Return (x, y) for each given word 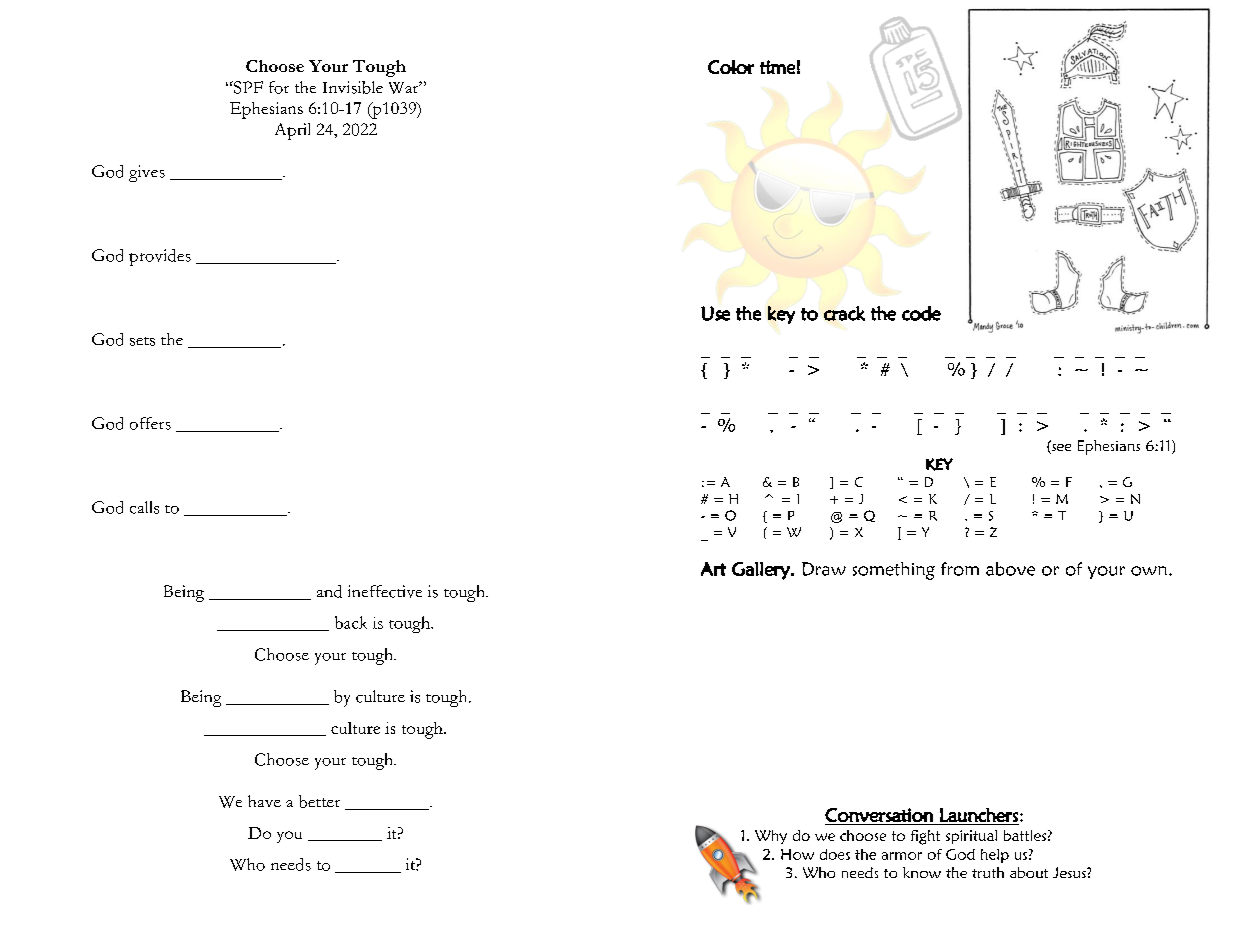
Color (731, 67)
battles (1025, 835)
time (777, 67)
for (279, 87)
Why (771, 837)
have (264, 801)
